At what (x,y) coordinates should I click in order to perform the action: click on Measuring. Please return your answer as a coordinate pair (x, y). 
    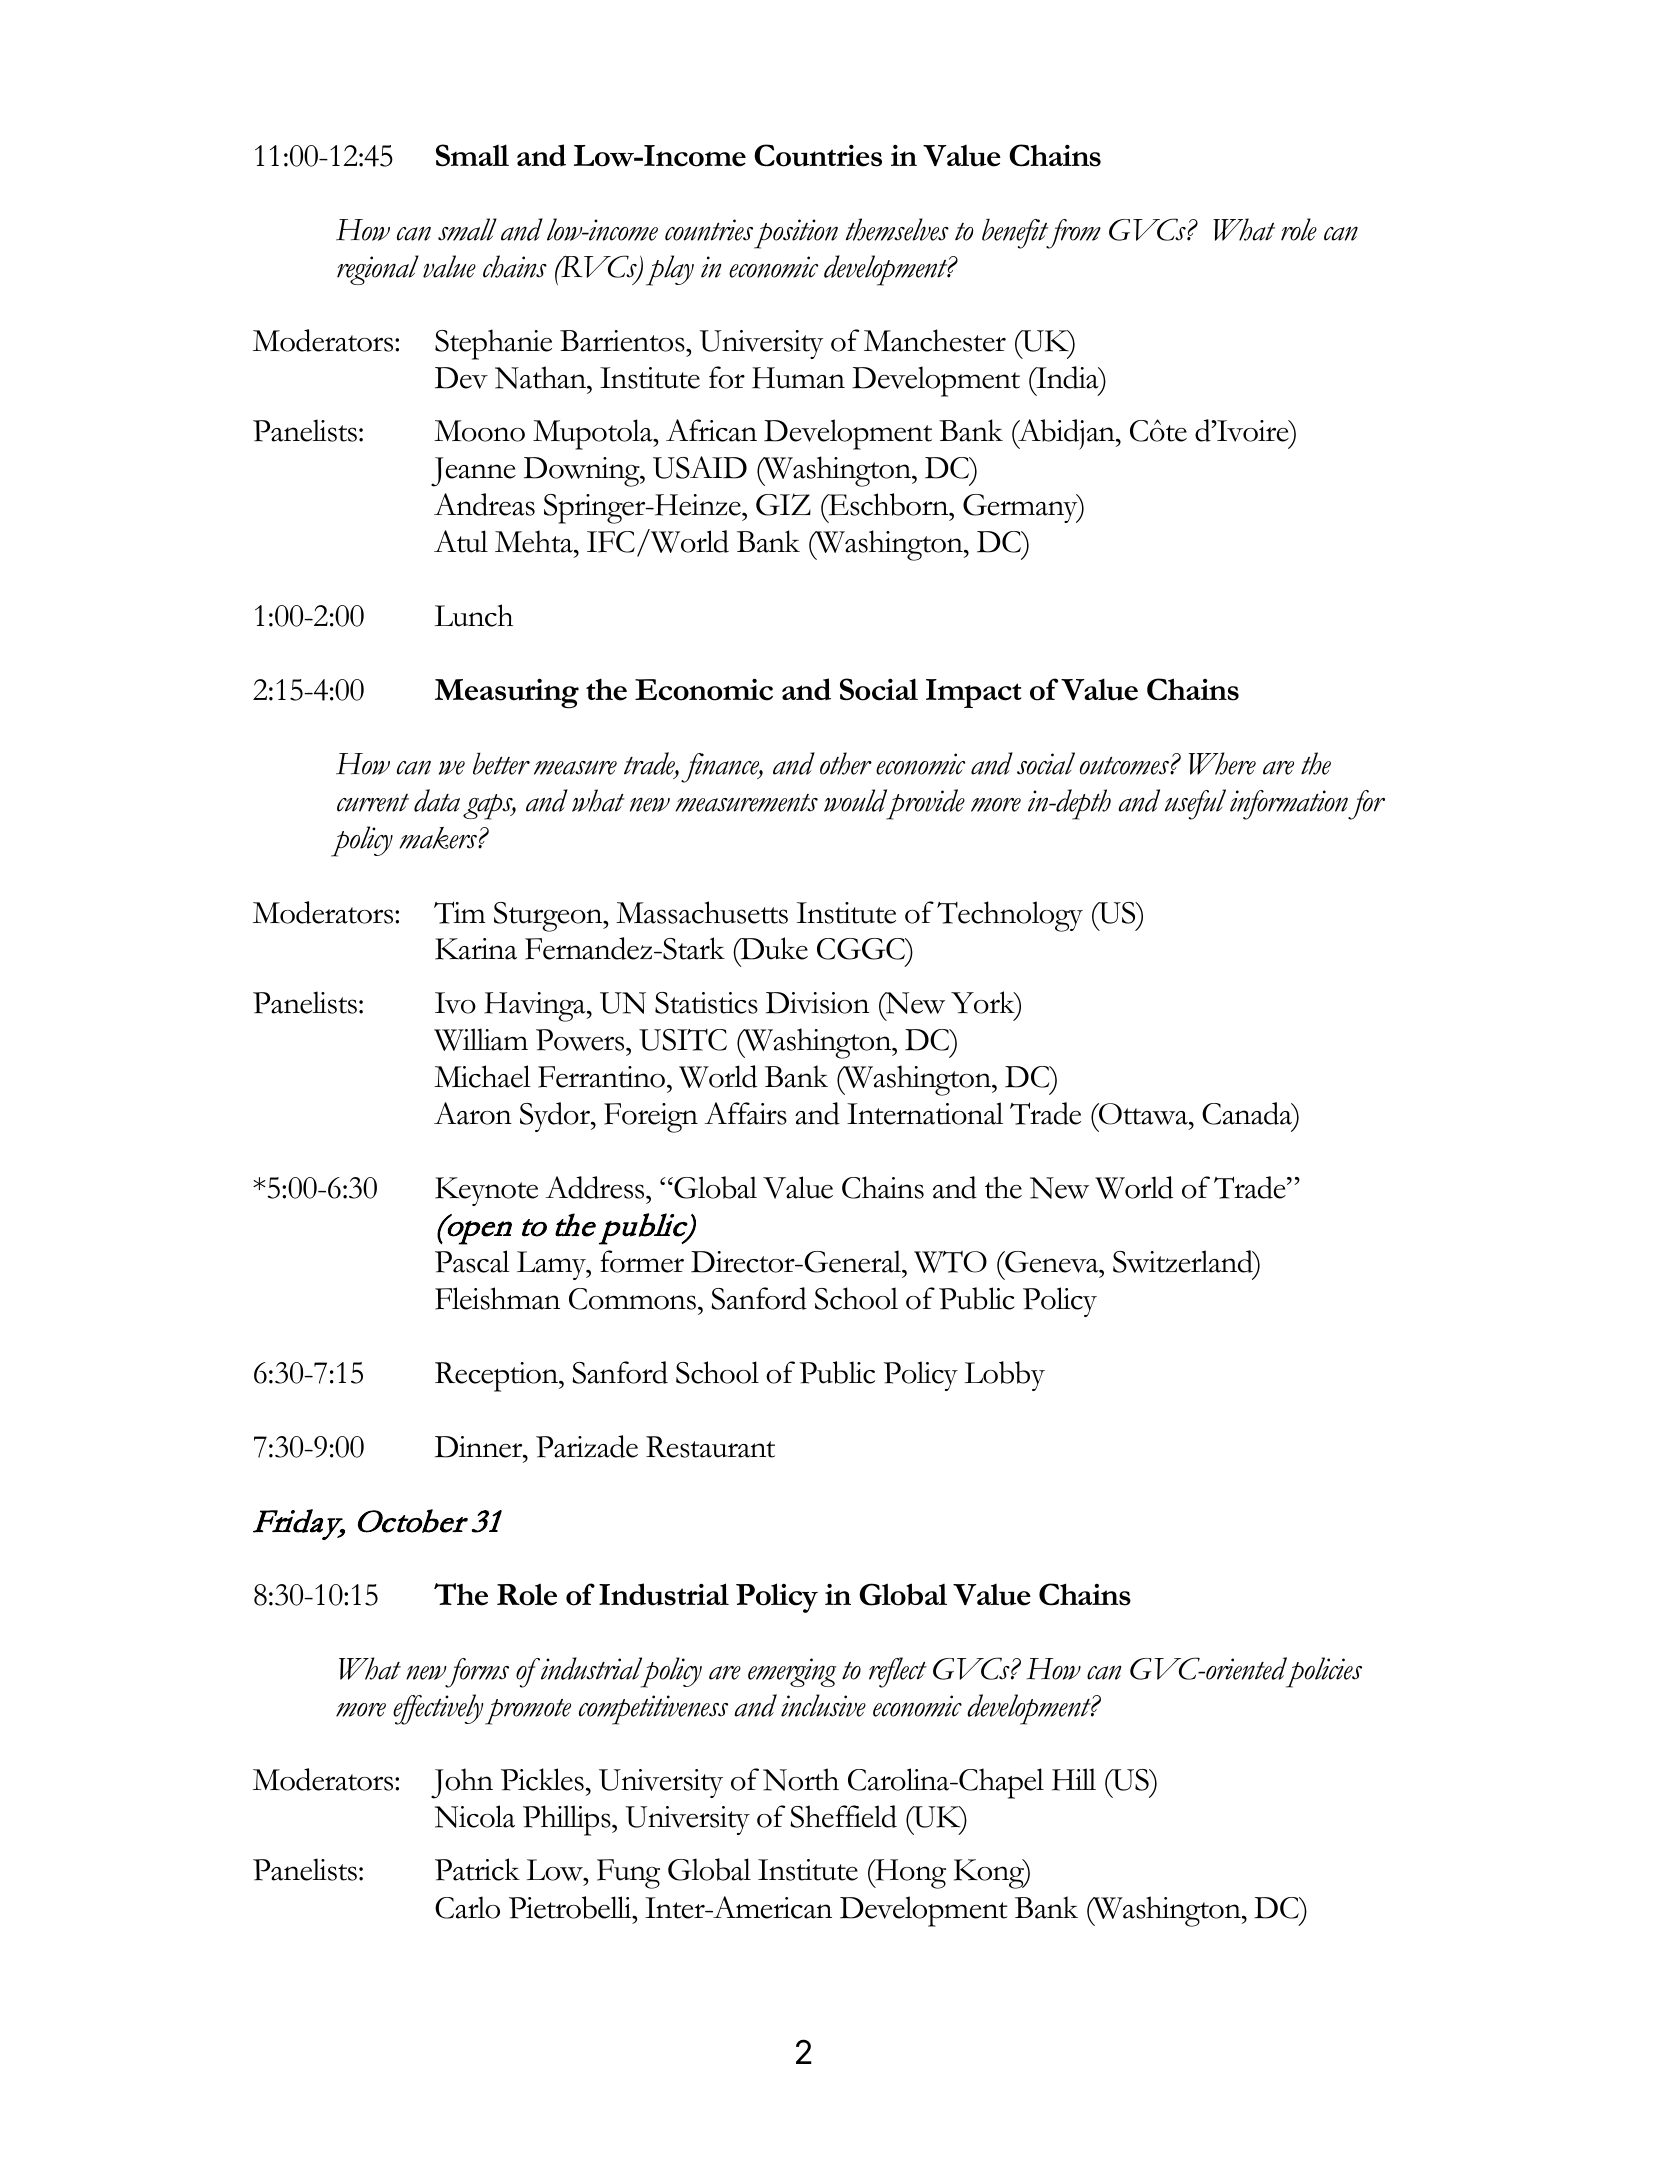
    Looking at the image, I should click on (507, 694).
